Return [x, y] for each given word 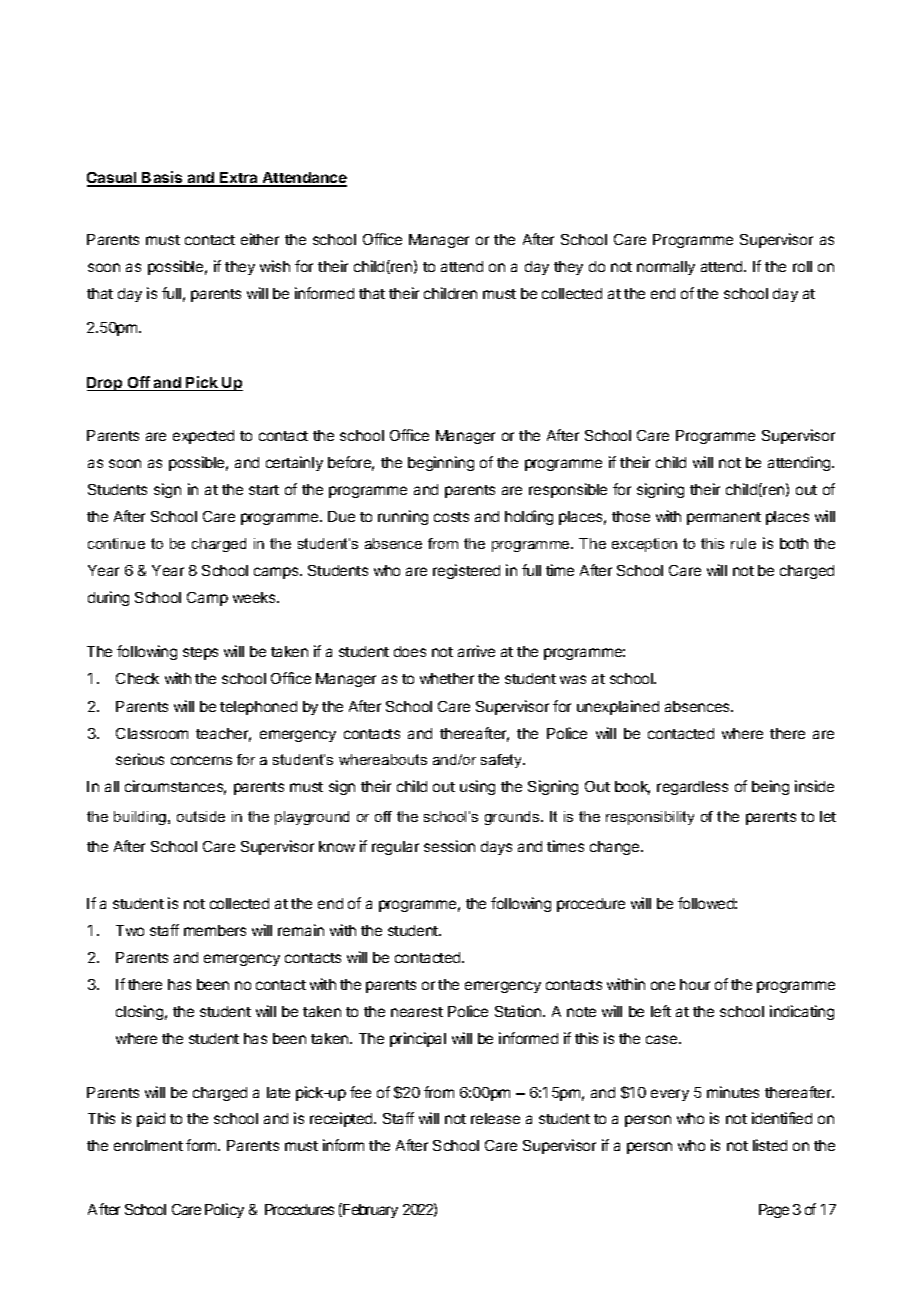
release [495, 1118]
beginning [441, 463]
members [215, 930]
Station [519, 1011]
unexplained [618, 707]
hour [695, 984]
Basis [163, 178]
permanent [724, 518]
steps [200, 653]
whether [447, 678]
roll [802, 266]
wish [275, 266]
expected [203, 437]
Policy [224, 1210]
